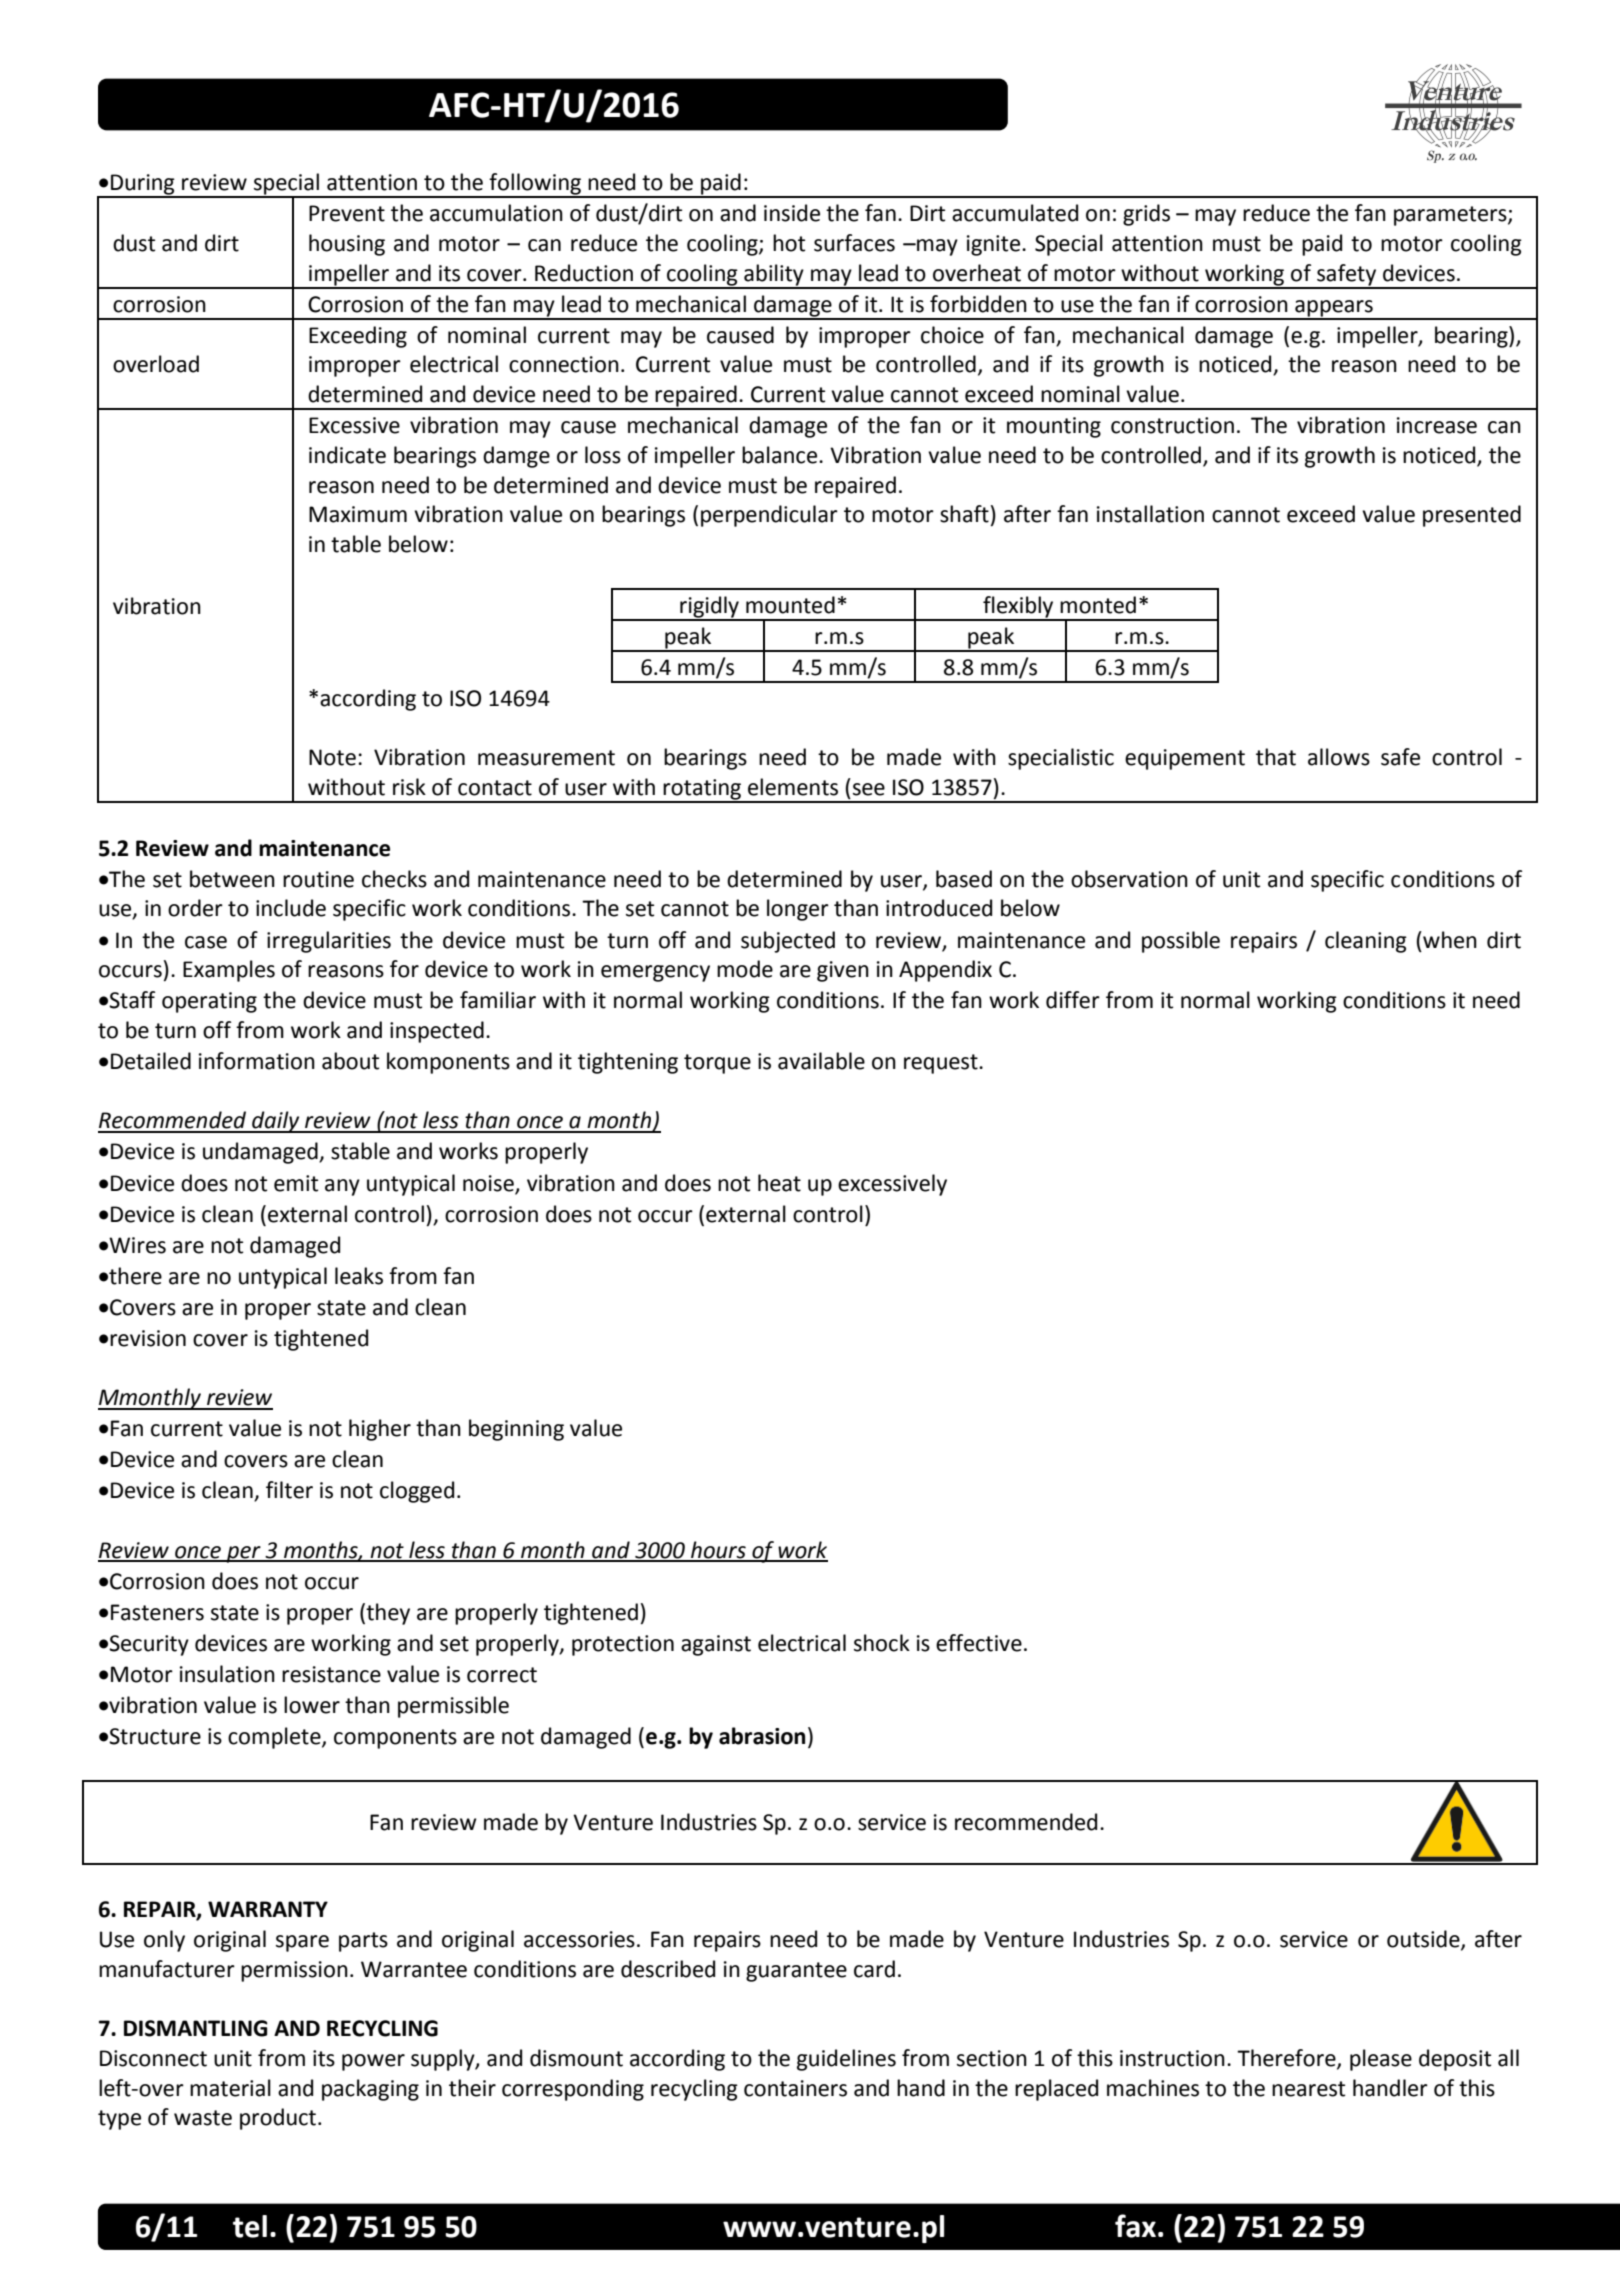  Describe the element at coordinates (296, 1183) in the screenshot. I see `emit` at that location.
